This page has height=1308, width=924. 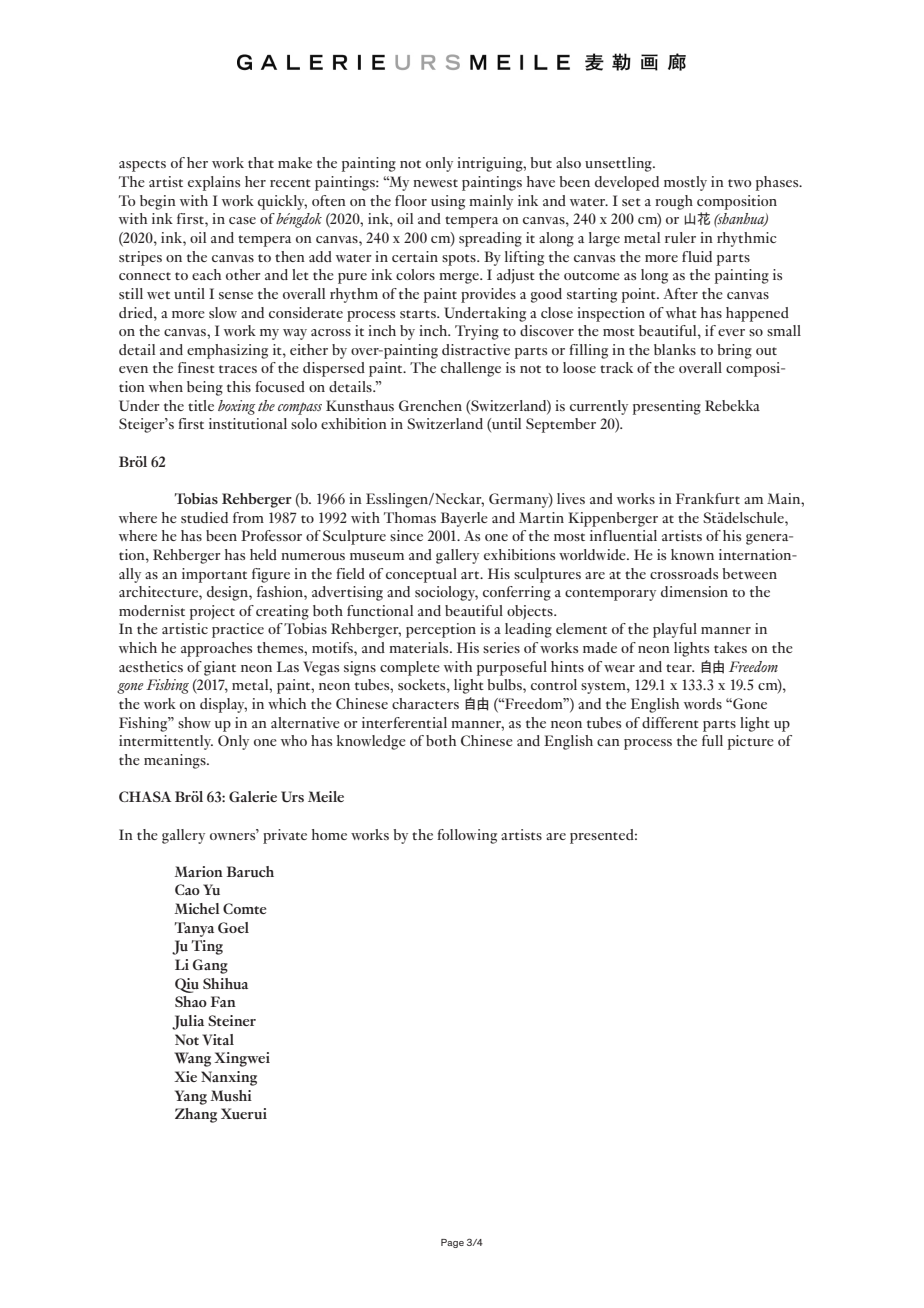 I want to click on Page, so click(x=452, y=1243).
